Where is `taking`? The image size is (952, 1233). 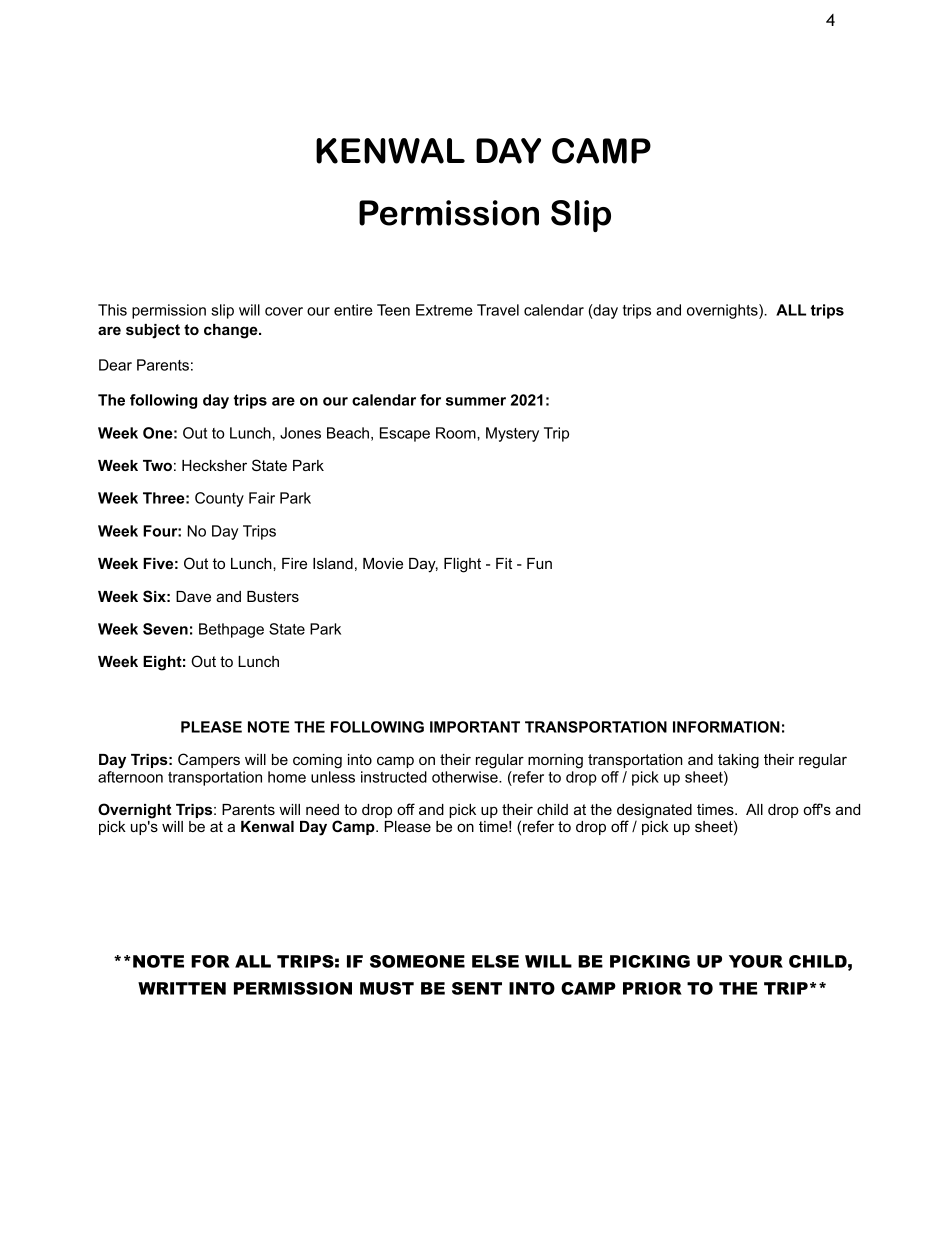
taking is located at coordinates (738, 761).
